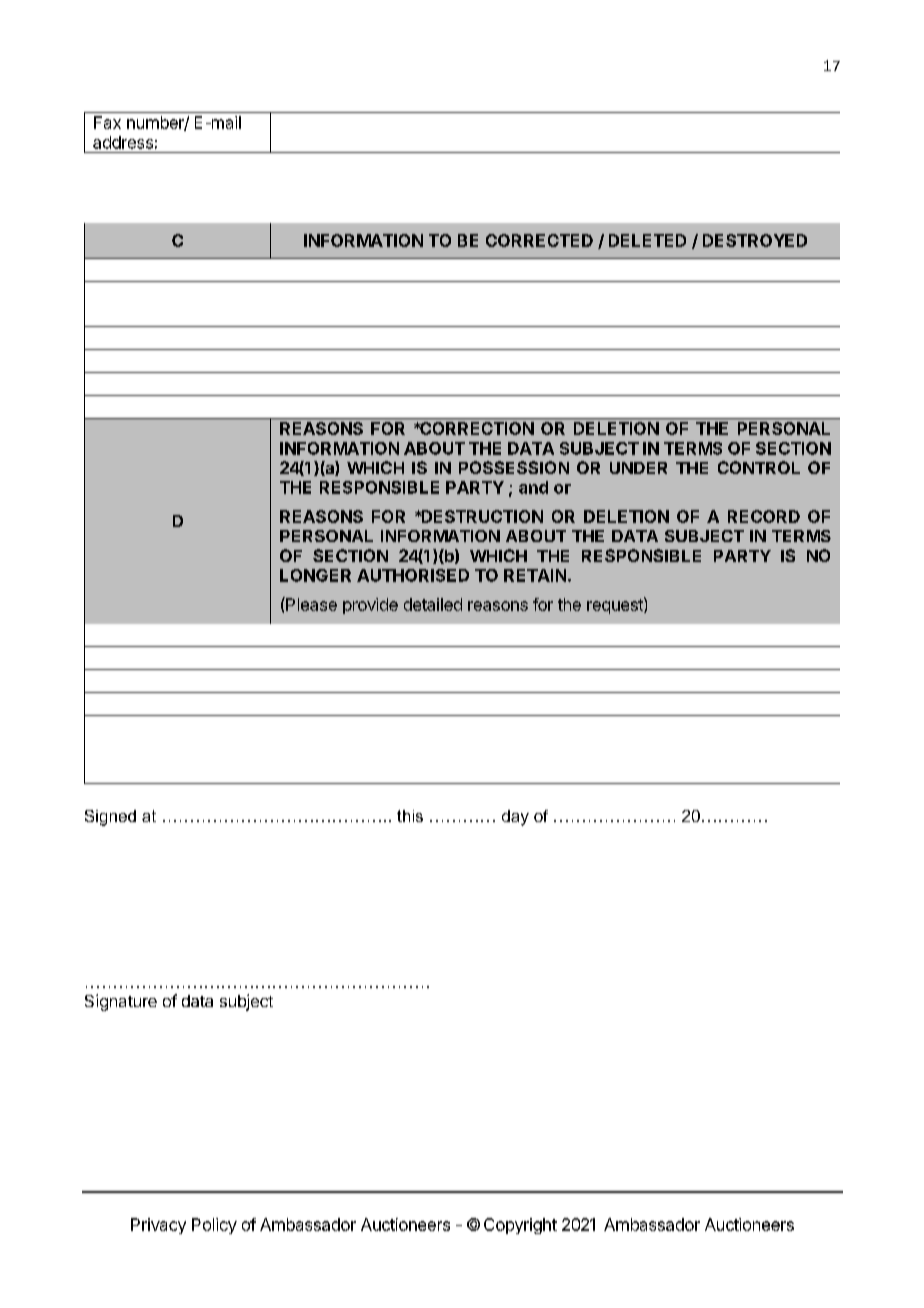 Image resolution: width=924 pixels, height=1308 pixels. What do you see at coordinates (413, 575) in the image?
I see `AUTHORISED` at bounding box center [413, 575].
